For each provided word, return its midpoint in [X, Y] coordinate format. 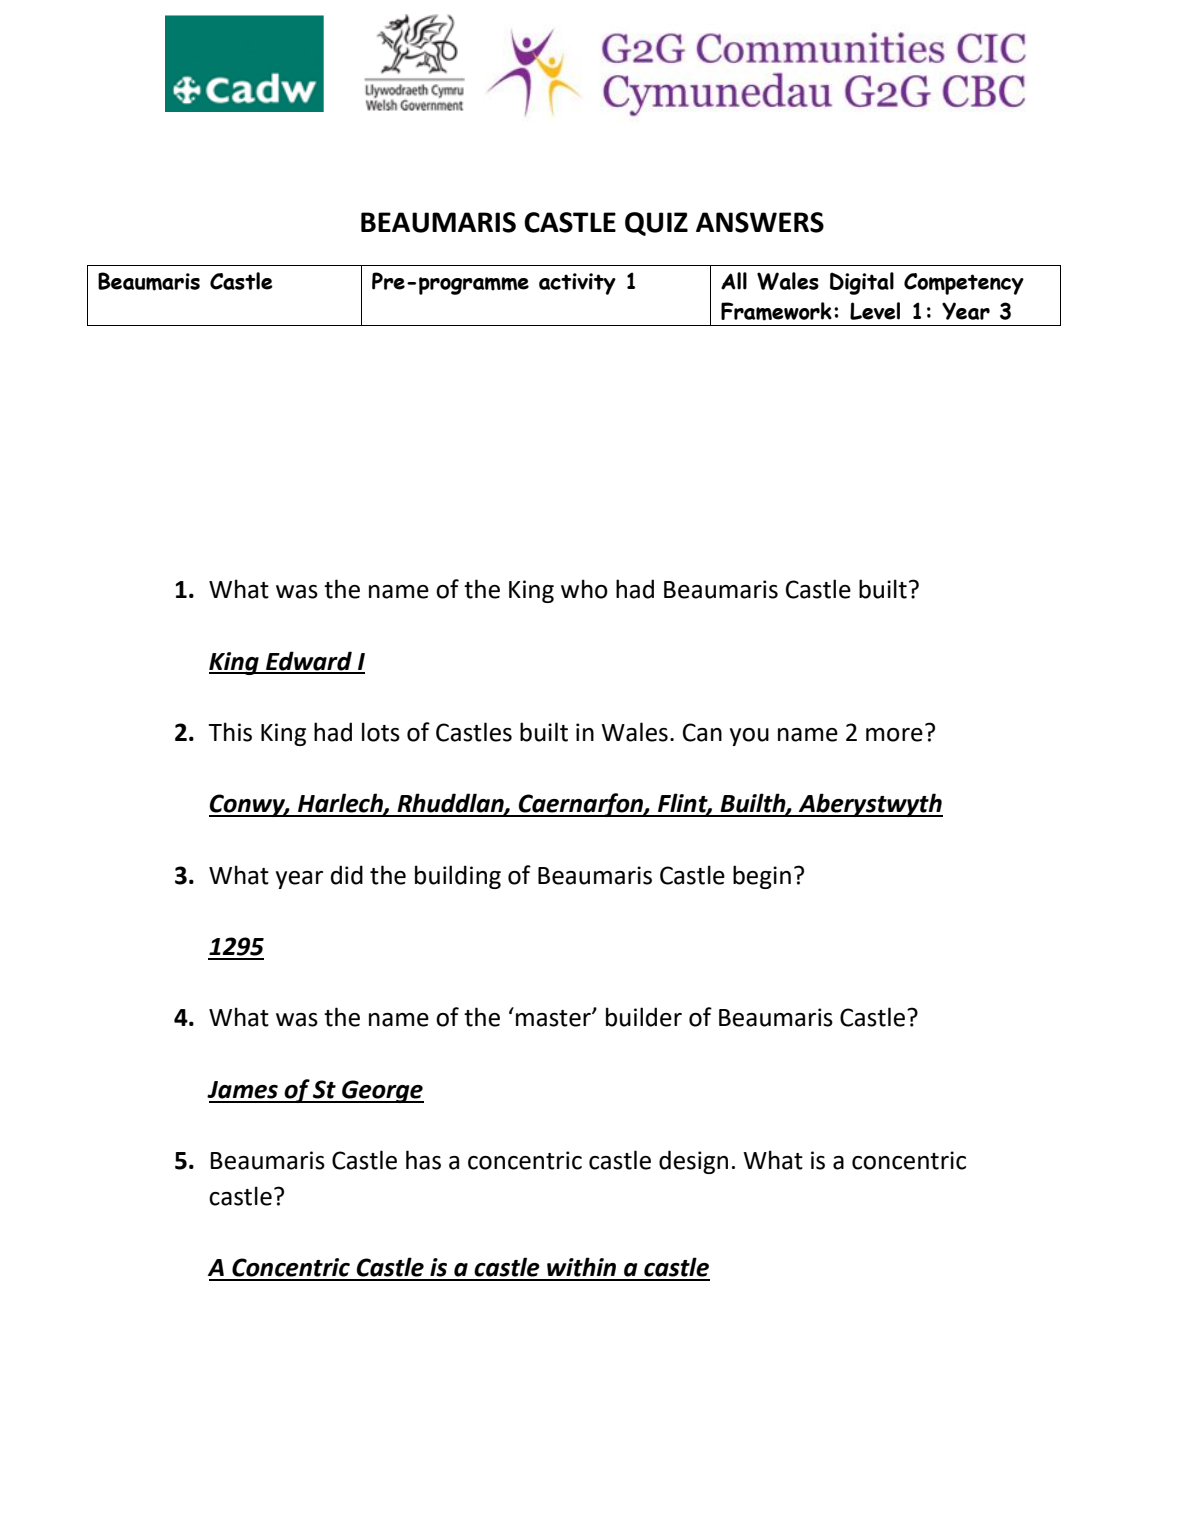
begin [762, 877]
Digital [862, 283]
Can [702, 732]
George [382, 1091]
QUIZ [656, 224]
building [458, 877]
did [347, 875]
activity [577, 284]
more [894, 735]
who [584, 589]
